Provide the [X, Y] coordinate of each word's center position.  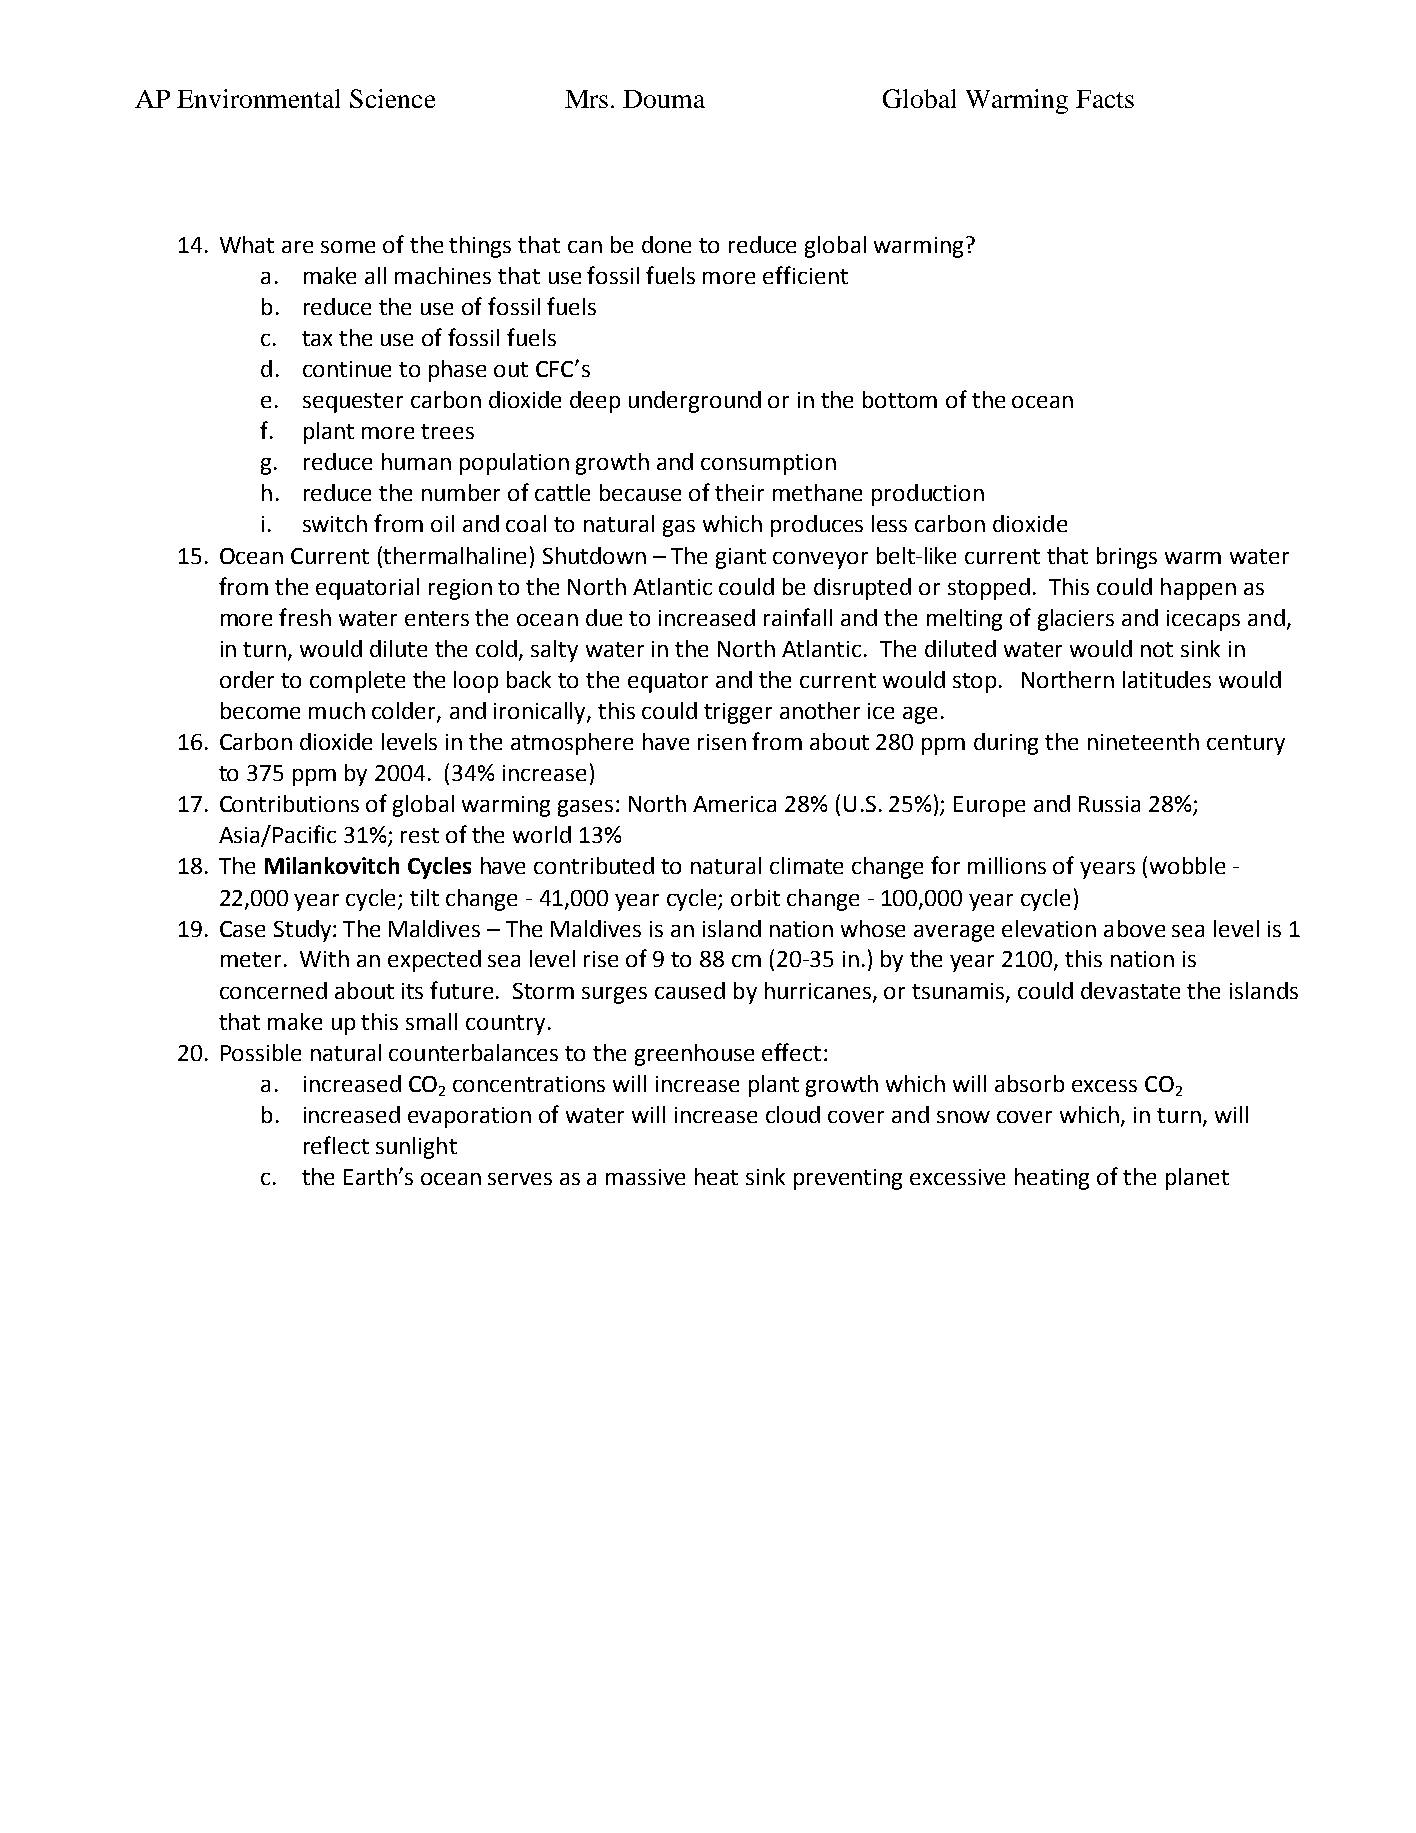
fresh [305, 617]
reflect [336, 1145]
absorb [1029, 1083]
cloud [793, 1114]
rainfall [798, 617]
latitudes [1167, 679]
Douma [664, 99]
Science [392, 98]
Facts [1105, 99]
